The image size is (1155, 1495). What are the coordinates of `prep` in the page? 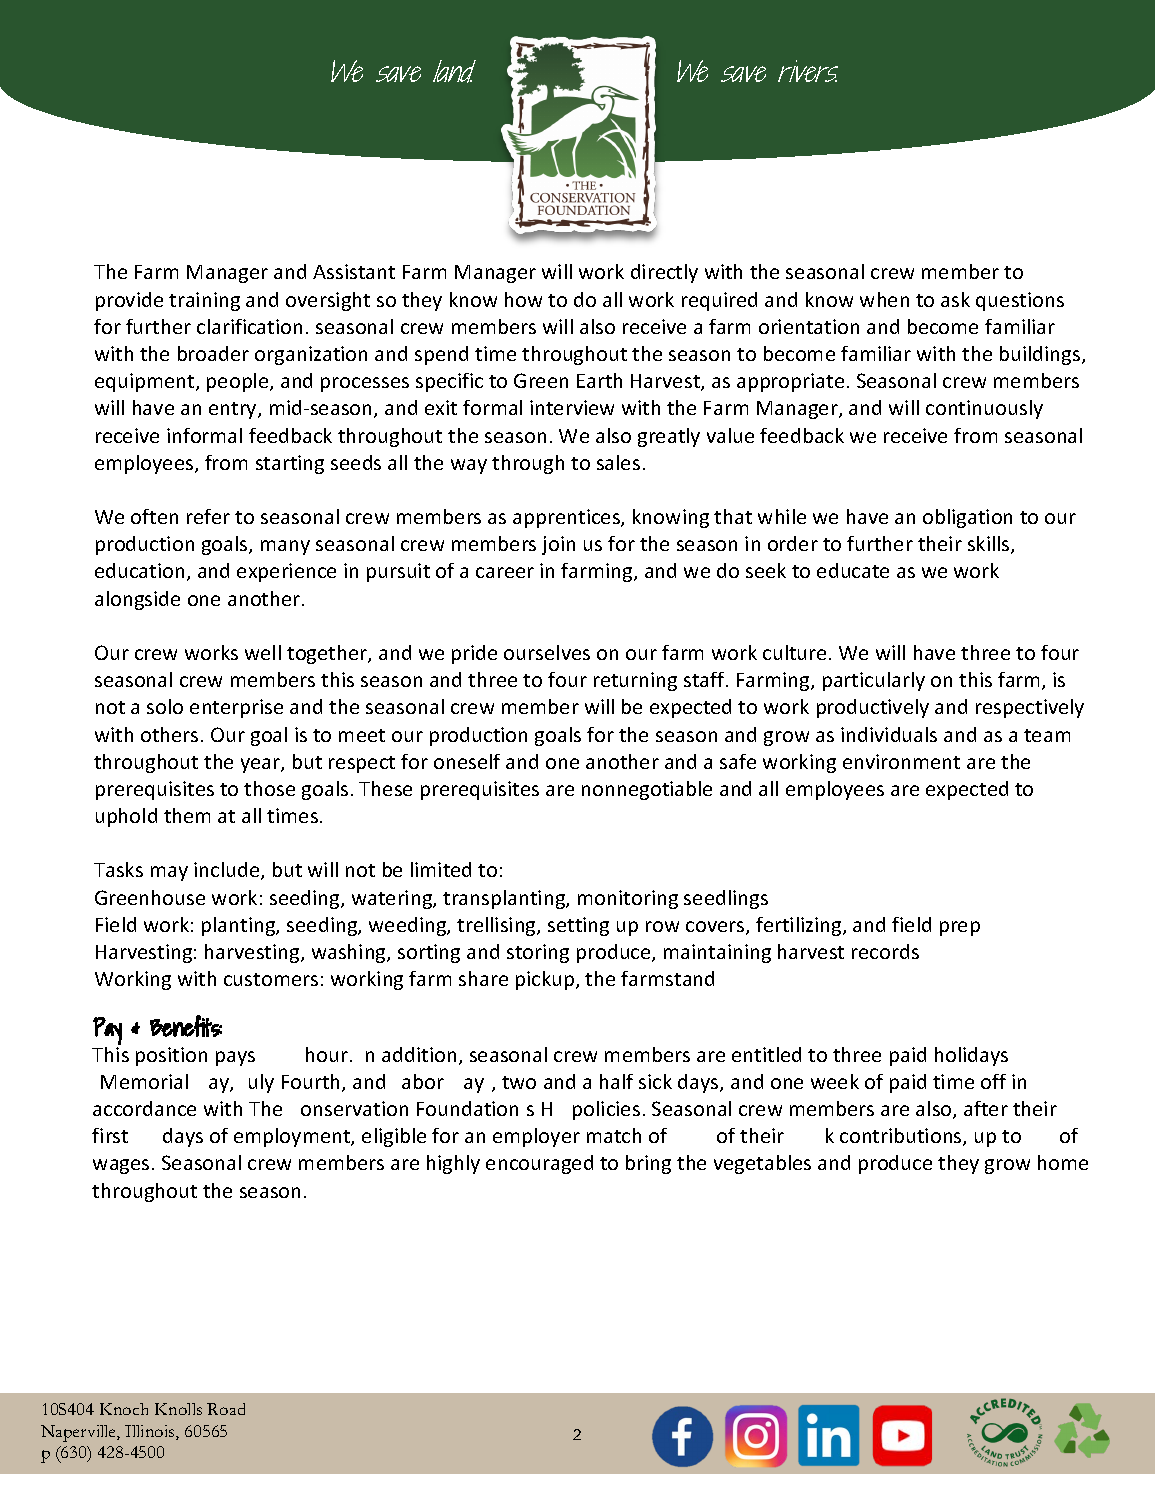 It's located at (960, 928).
